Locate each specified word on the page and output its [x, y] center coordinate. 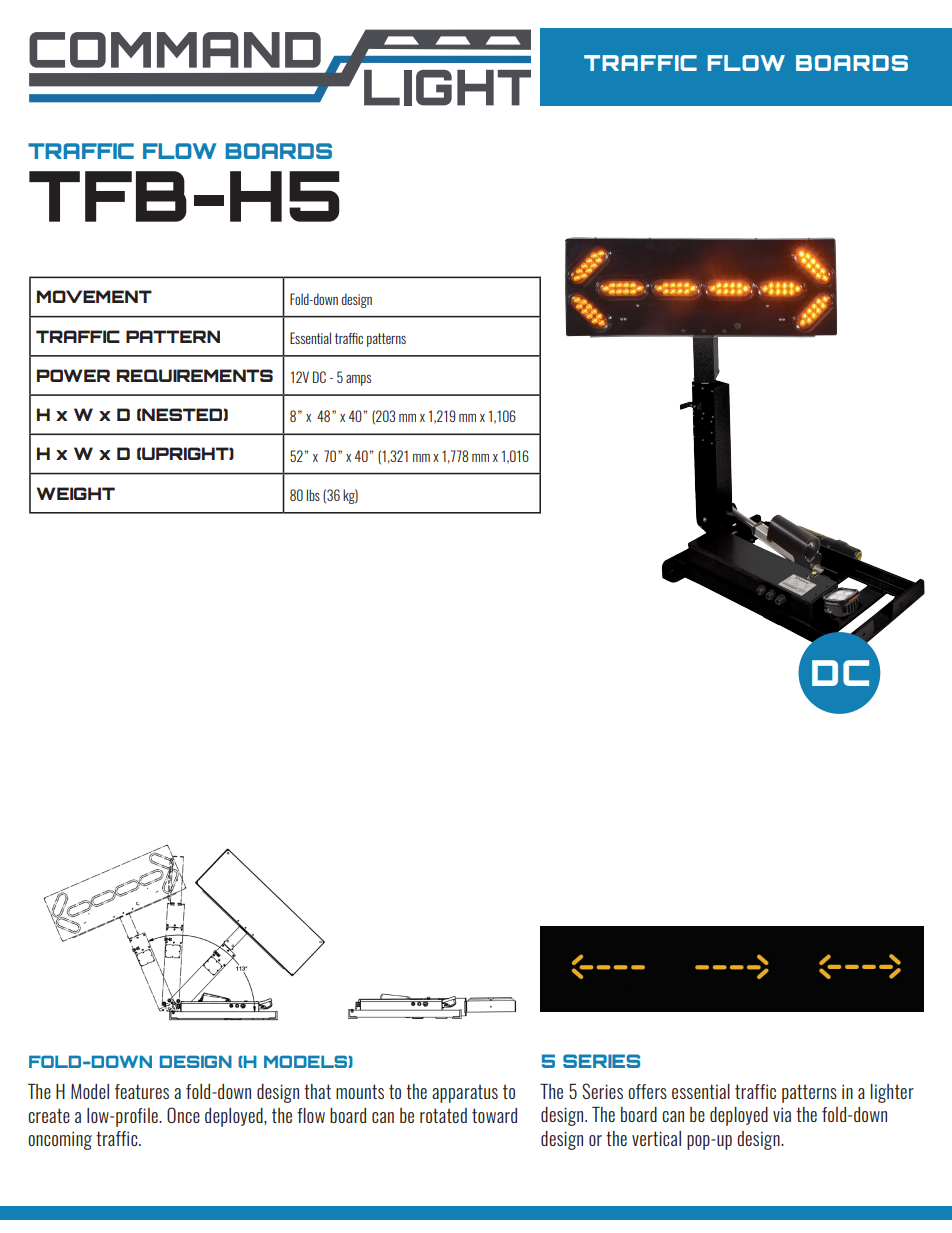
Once [183, 1115]
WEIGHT [75, 493]
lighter [892, 1093]
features [142, 1091]
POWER [73, 375]
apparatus [465, 1093]
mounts [360, 1091]
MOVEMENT [94, 296]
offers [647, 1091]
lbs [313, 495]
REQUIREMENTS [195, 375]
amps [358, 380]
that [317, 1091]
